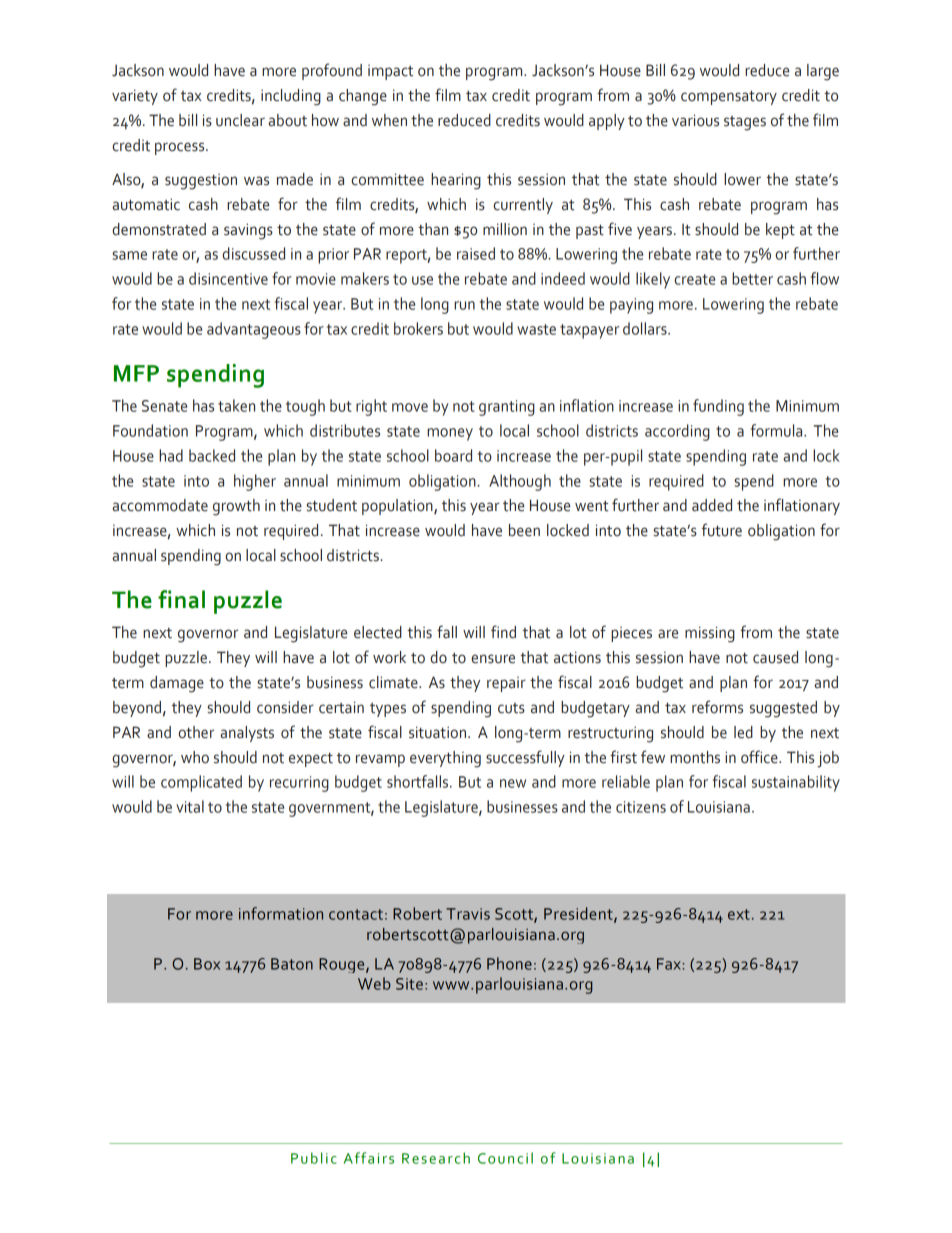 This screenshot has width=952, height=1233. What do you see at coordinates (710, 634) in the screenshot?
I see `missing` at bounding box center [710, 634].
